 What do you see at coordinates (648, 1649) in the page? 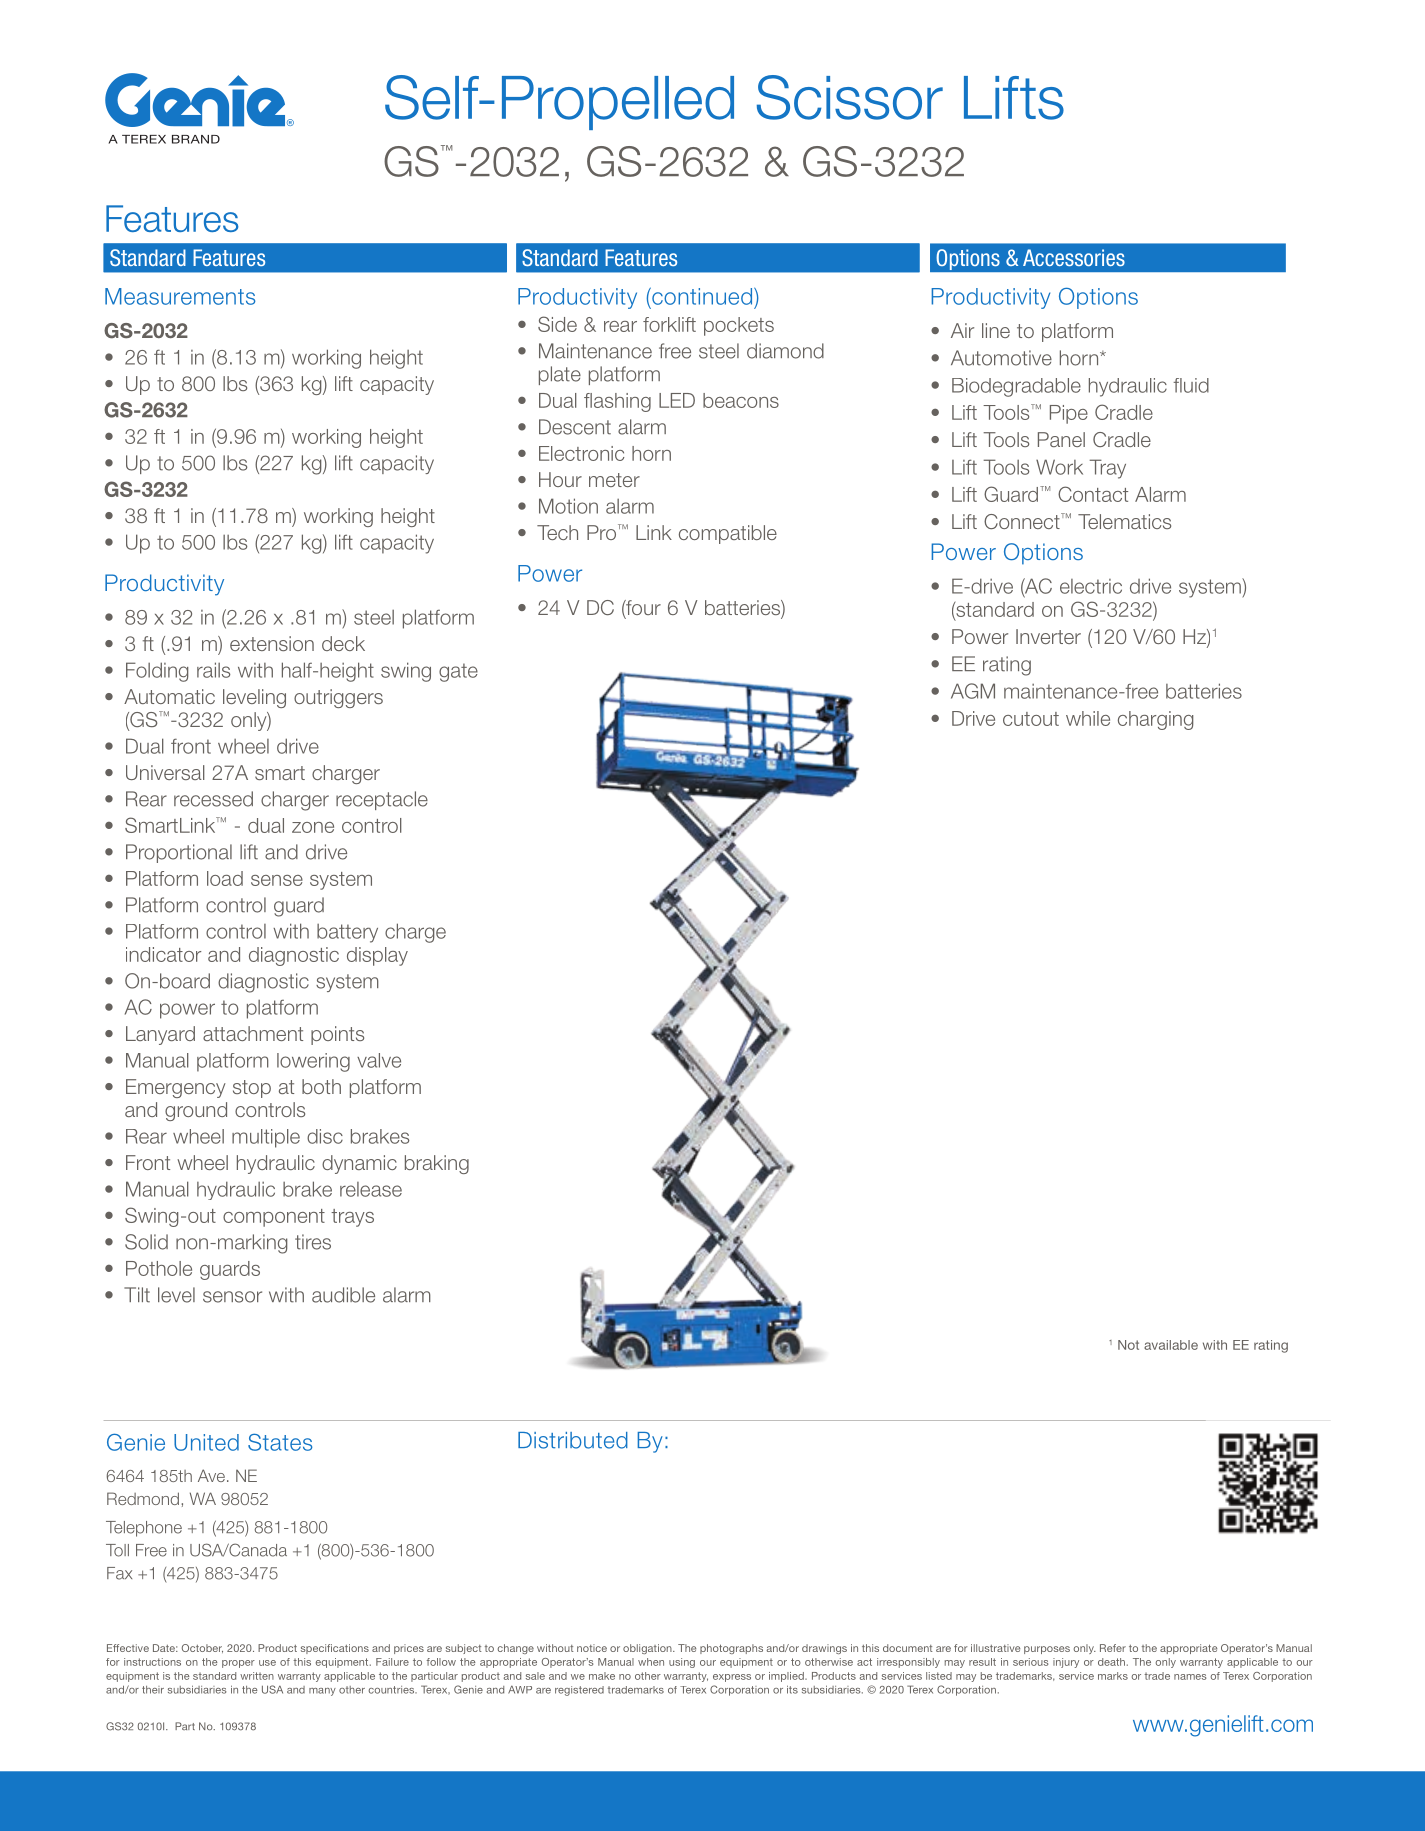
I see `obligation` at bounding box center [648, 1649].
